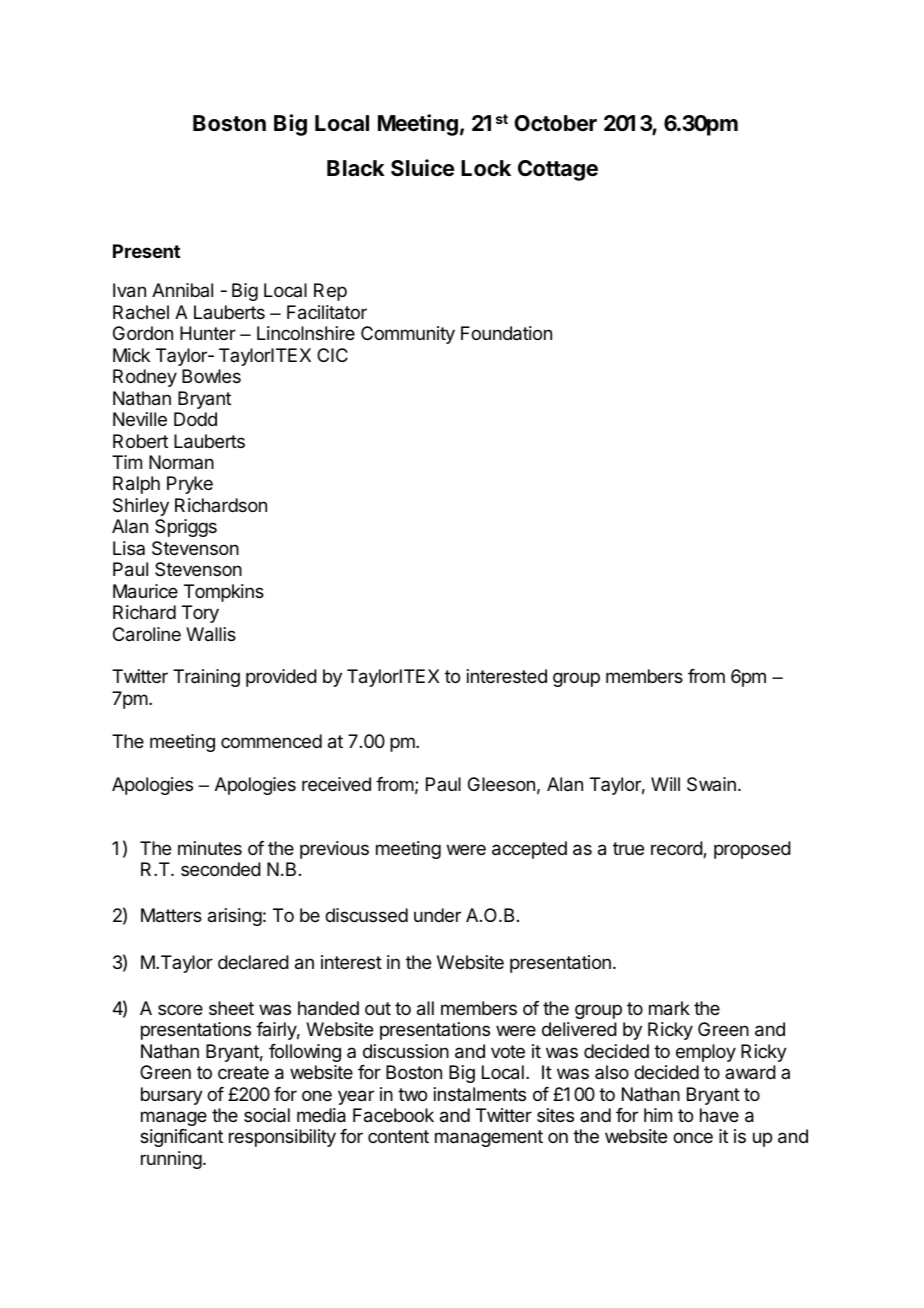 This screenshot has width=924, height=1308. What do you see at coordinates (422, 168) in the screenshot?
I see `Sluice` at bounding box center [422, 168].
